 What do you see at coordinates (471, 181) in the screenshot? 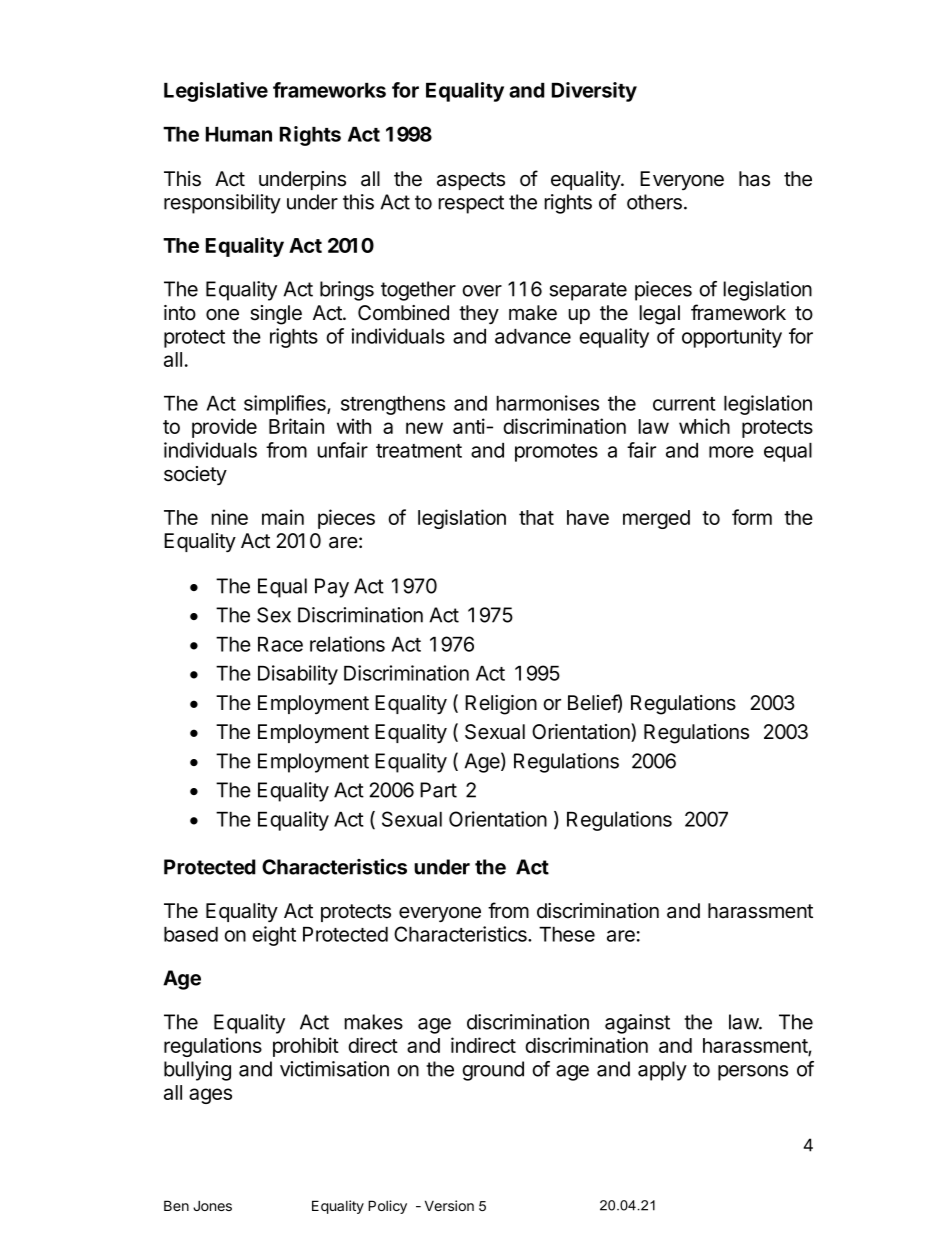
I see `aspects` at bounding box center [471, 181].
